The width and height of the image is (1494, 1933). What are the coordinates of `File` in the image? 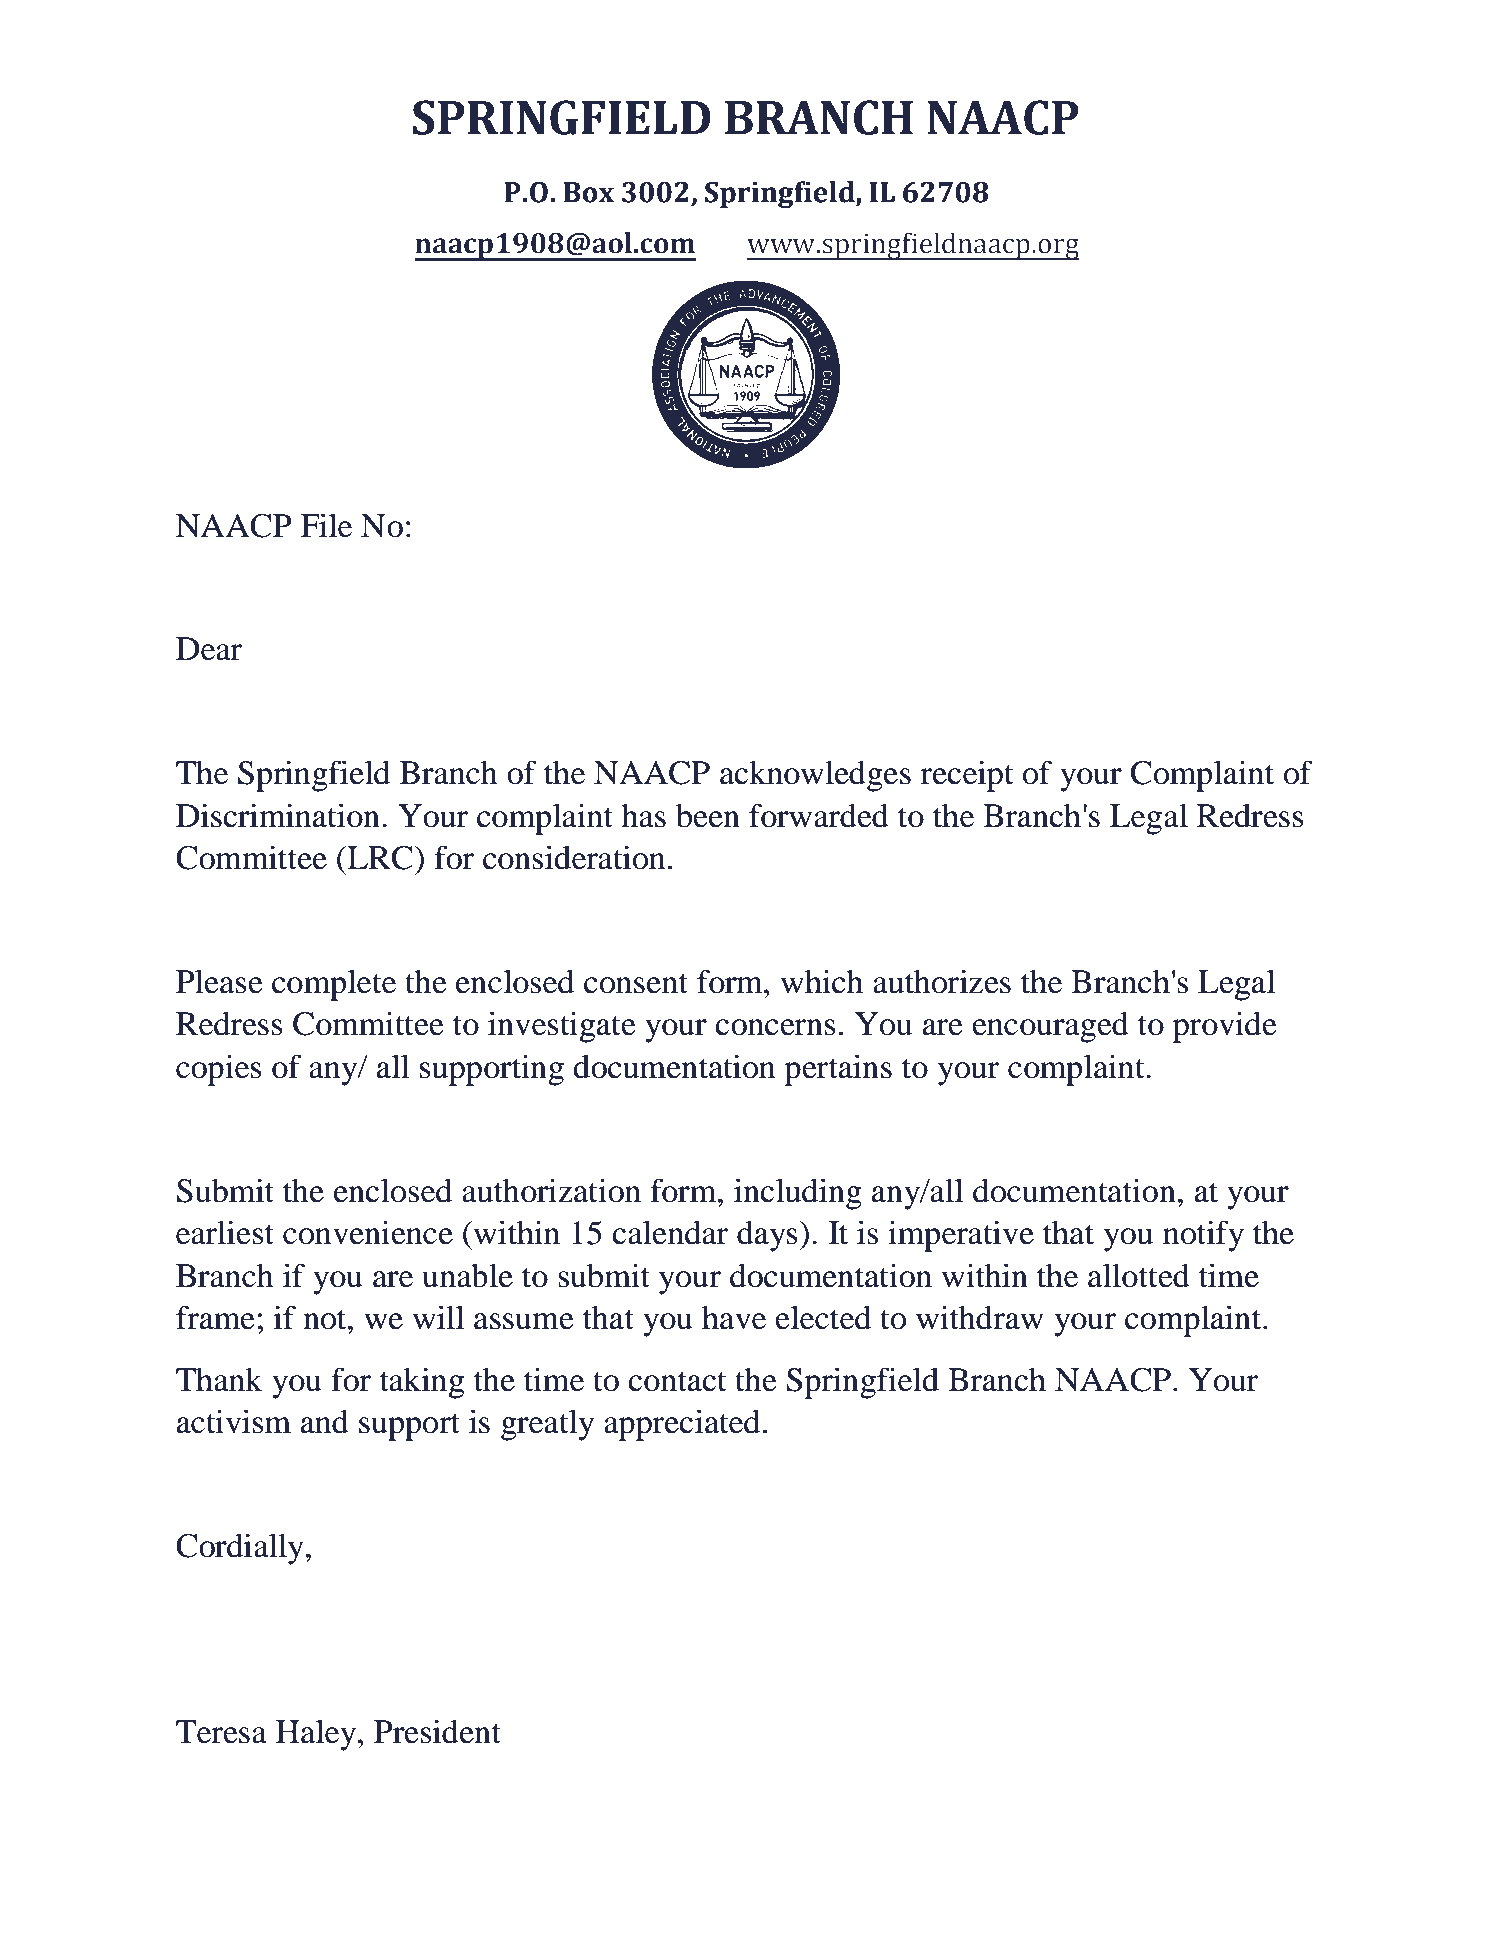 It's located at (326, 525).
